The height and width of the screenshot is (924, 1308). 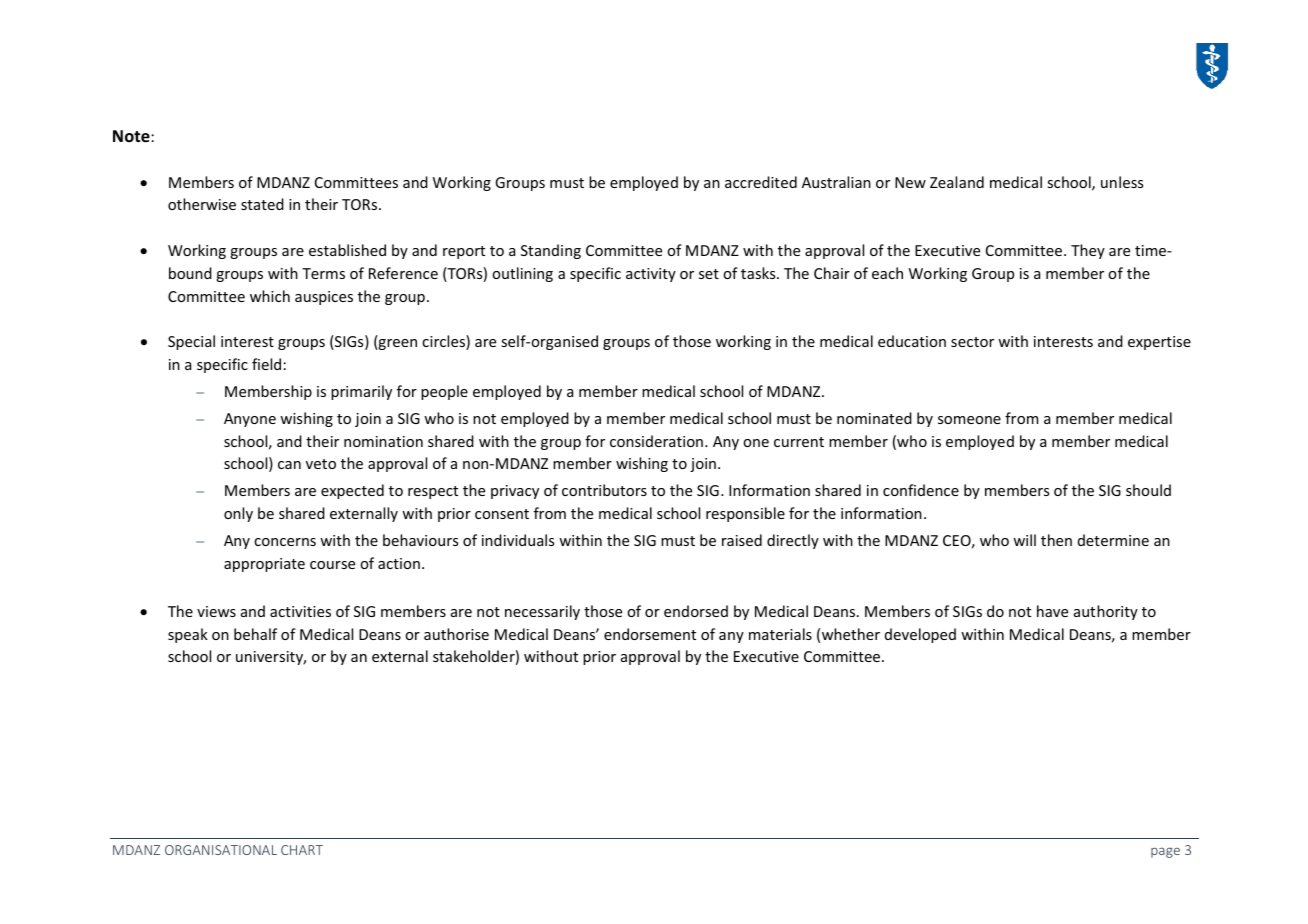 I want to click on responsible, so click(x=745, y=514).
